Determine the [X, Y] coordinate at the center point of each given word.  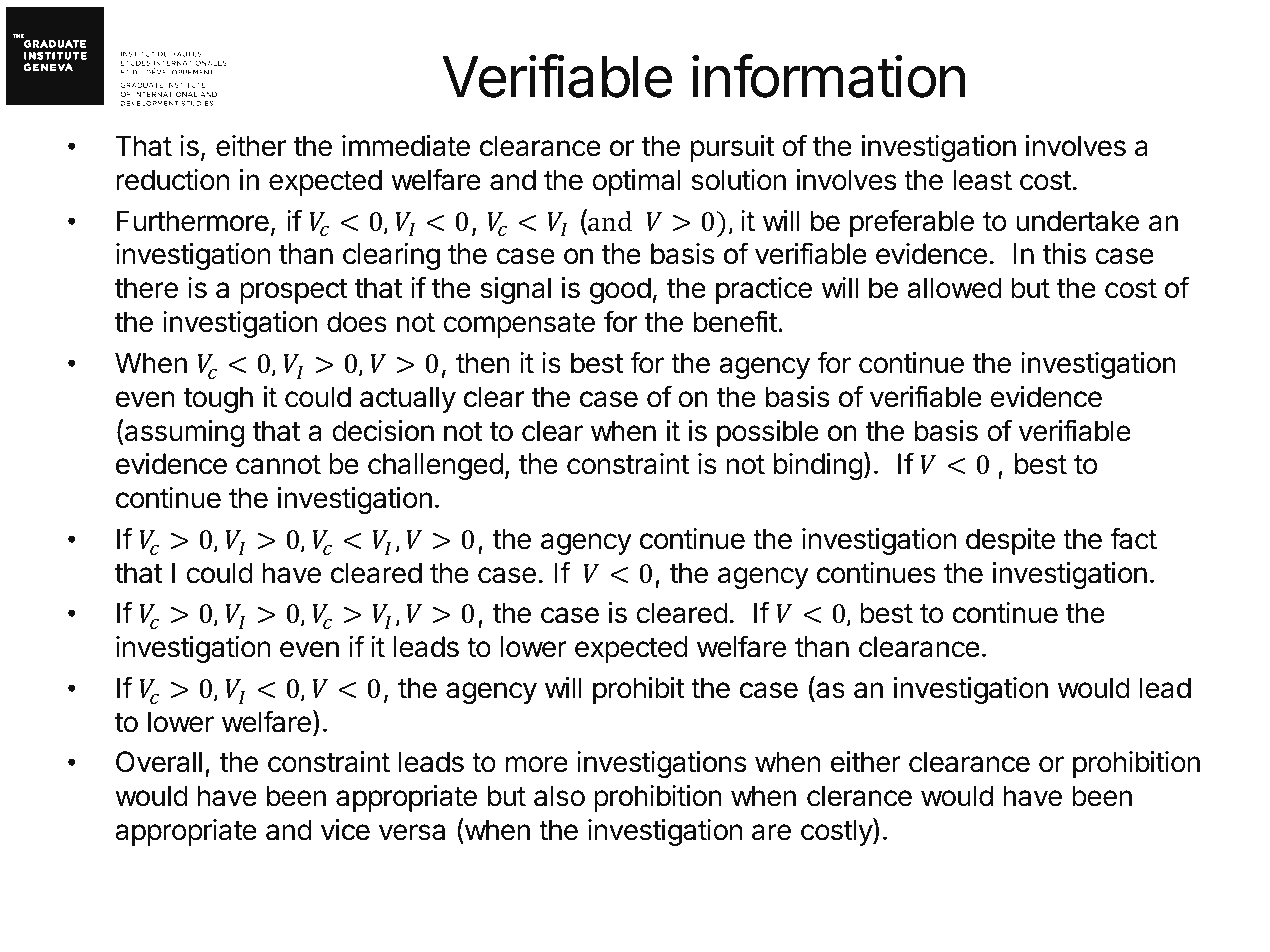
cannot [278, 465]
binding [818, 466]
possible [768, 433]
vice [345, 830]
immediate [406, 146]
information [828, 76]
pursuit [732, 148]
